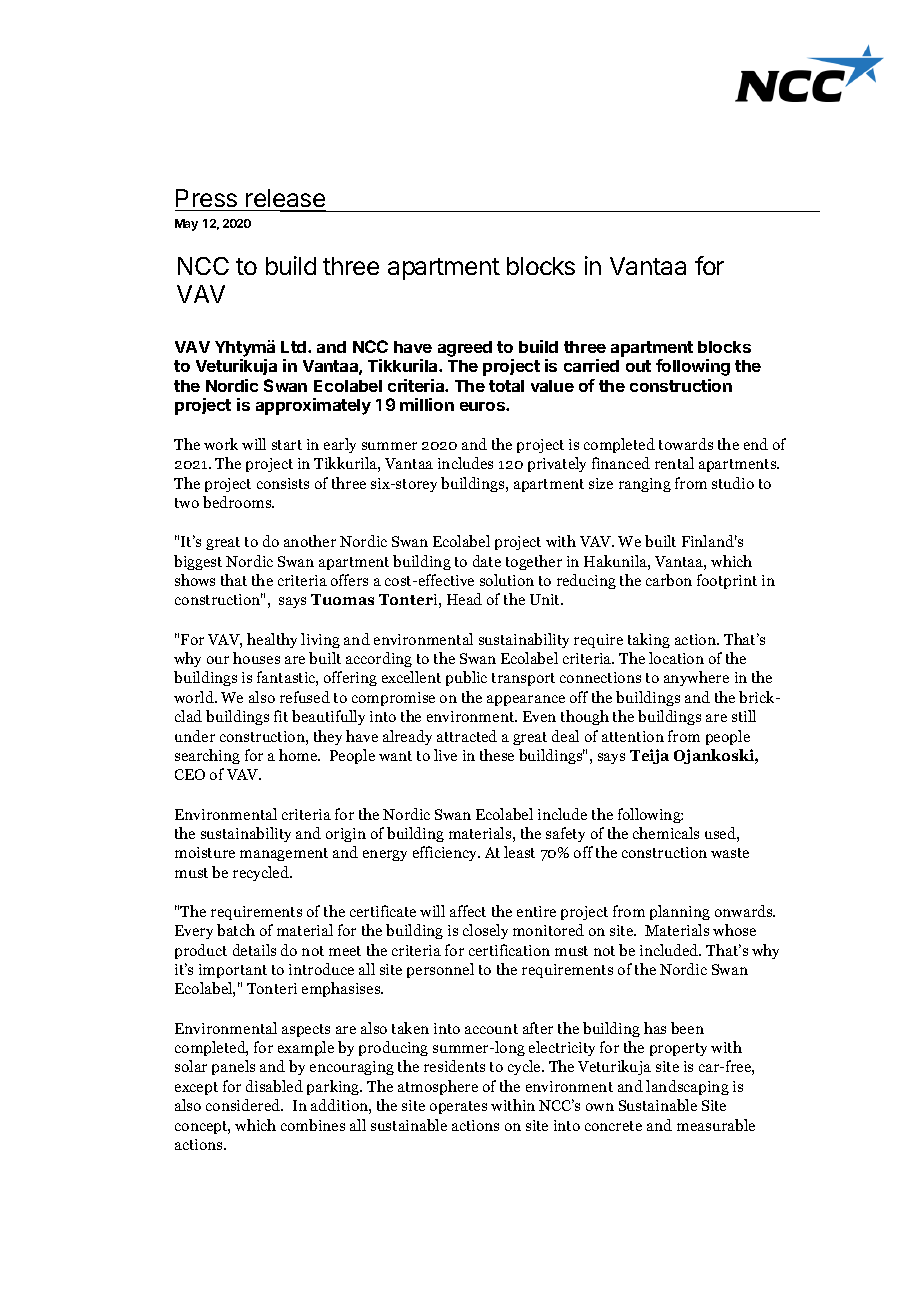 The image size is (924, 1308). Describe the element at coordinates (206, 198) in the screenshot. I see `Press` at that location.
